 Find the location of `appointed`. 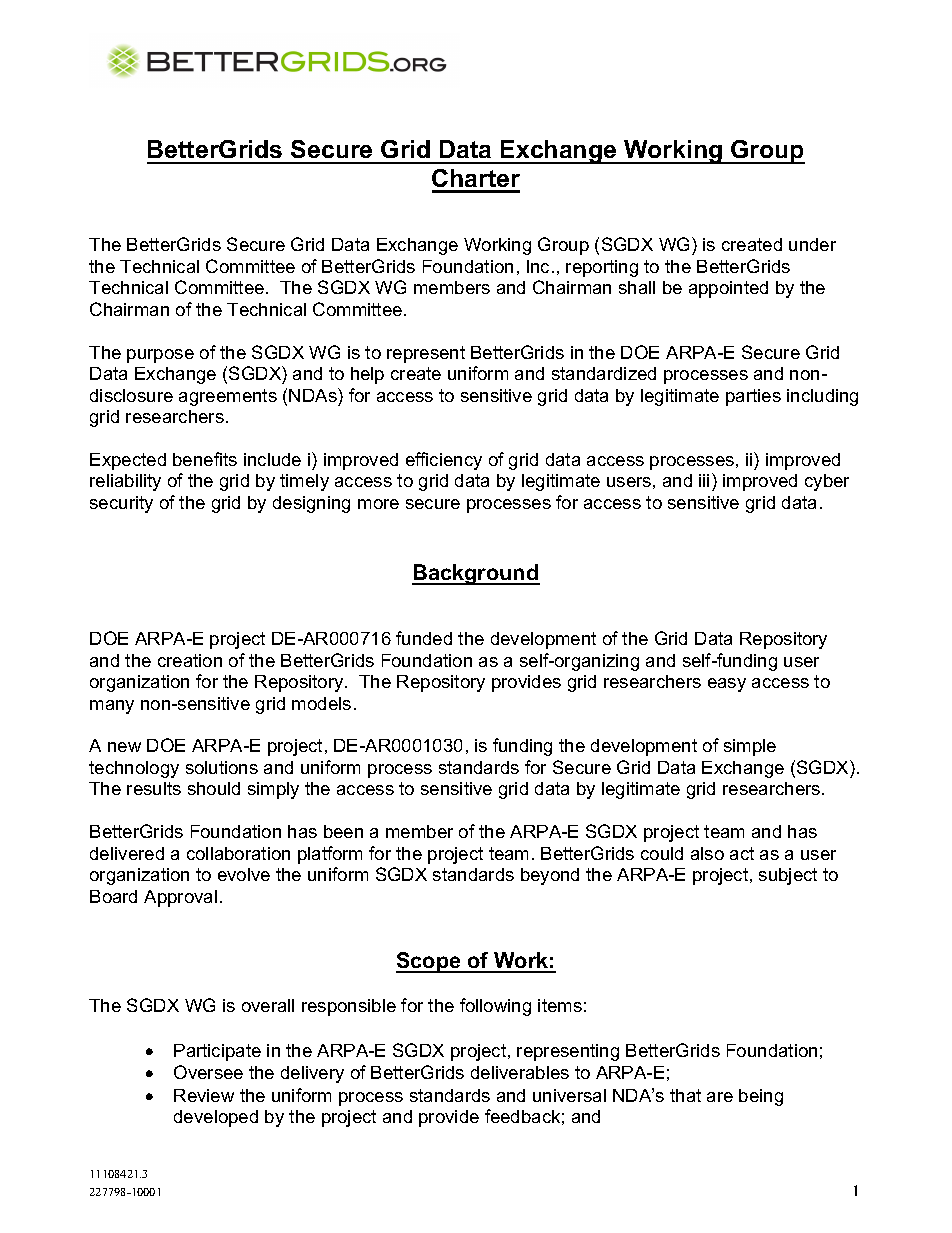

appointed is located at coordinates (728, 289).
